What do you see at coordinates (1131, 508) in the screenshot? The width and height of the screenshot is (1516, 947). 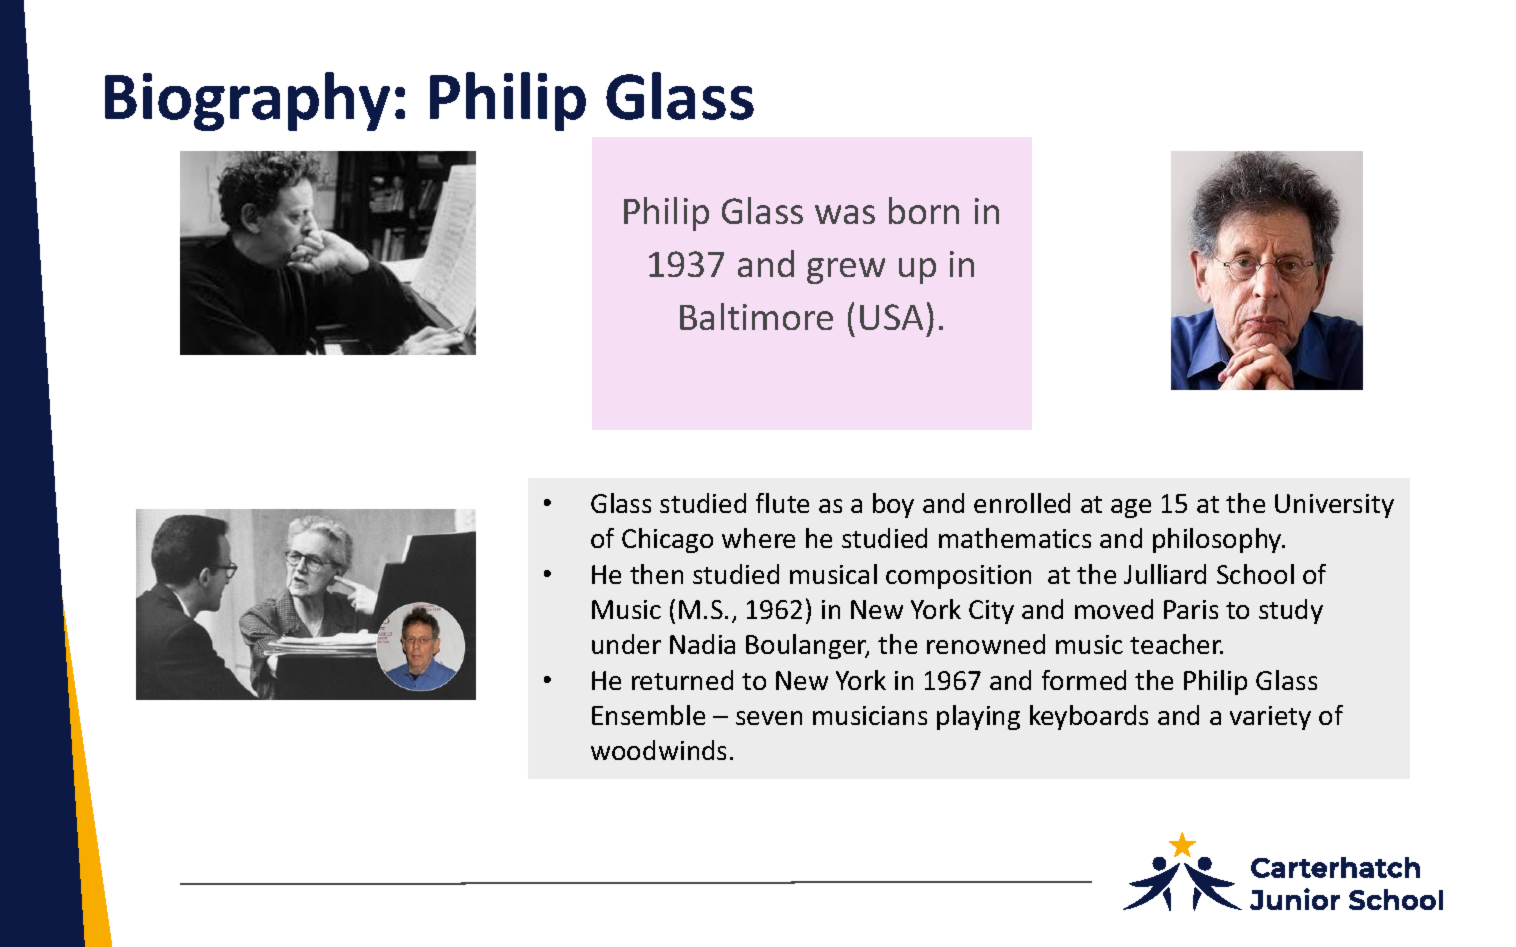 I see `age` at bounding box center [1131, 508].
